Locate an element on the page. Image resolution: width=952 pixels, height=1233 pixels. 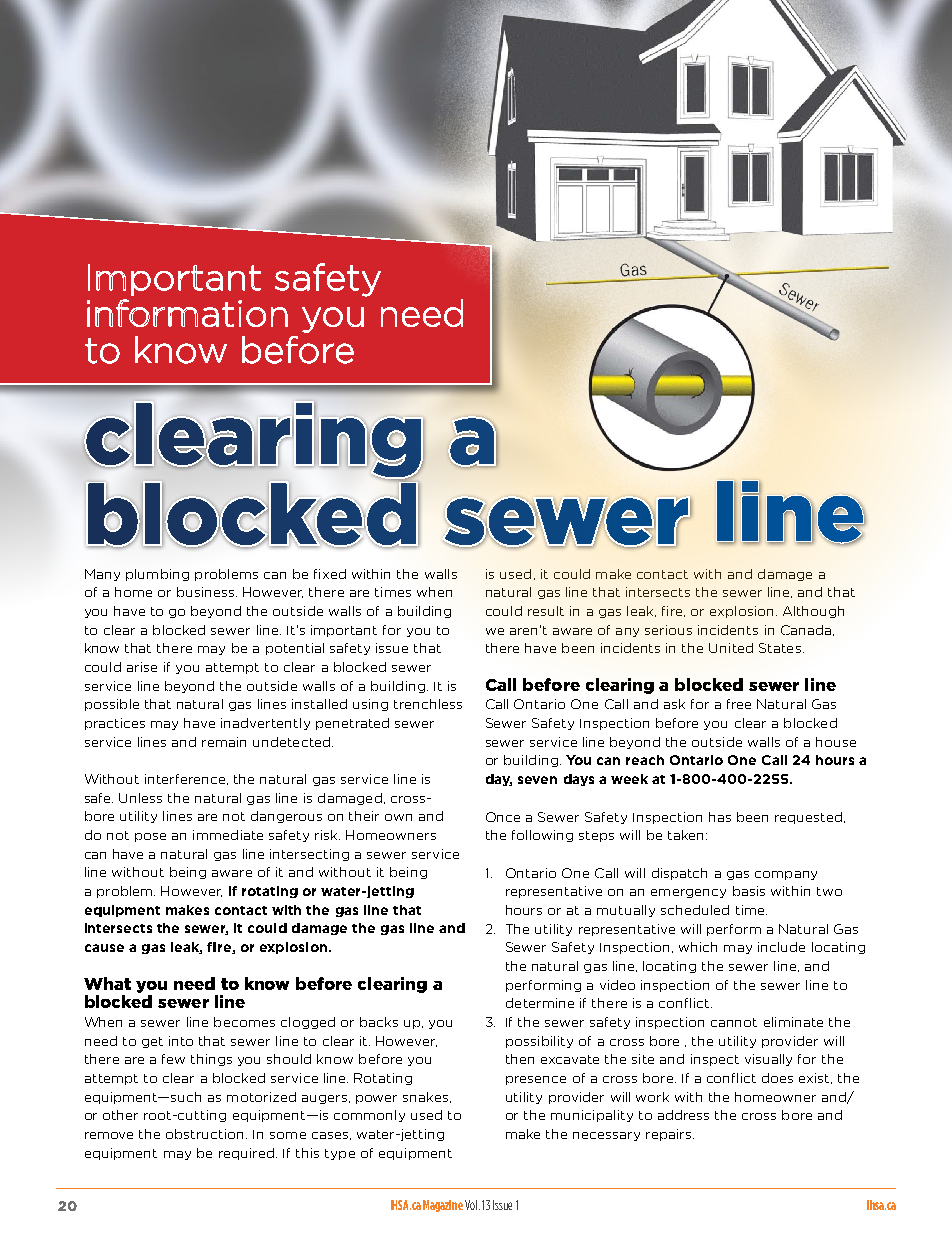
Although is located at coordinates (813, 612).
